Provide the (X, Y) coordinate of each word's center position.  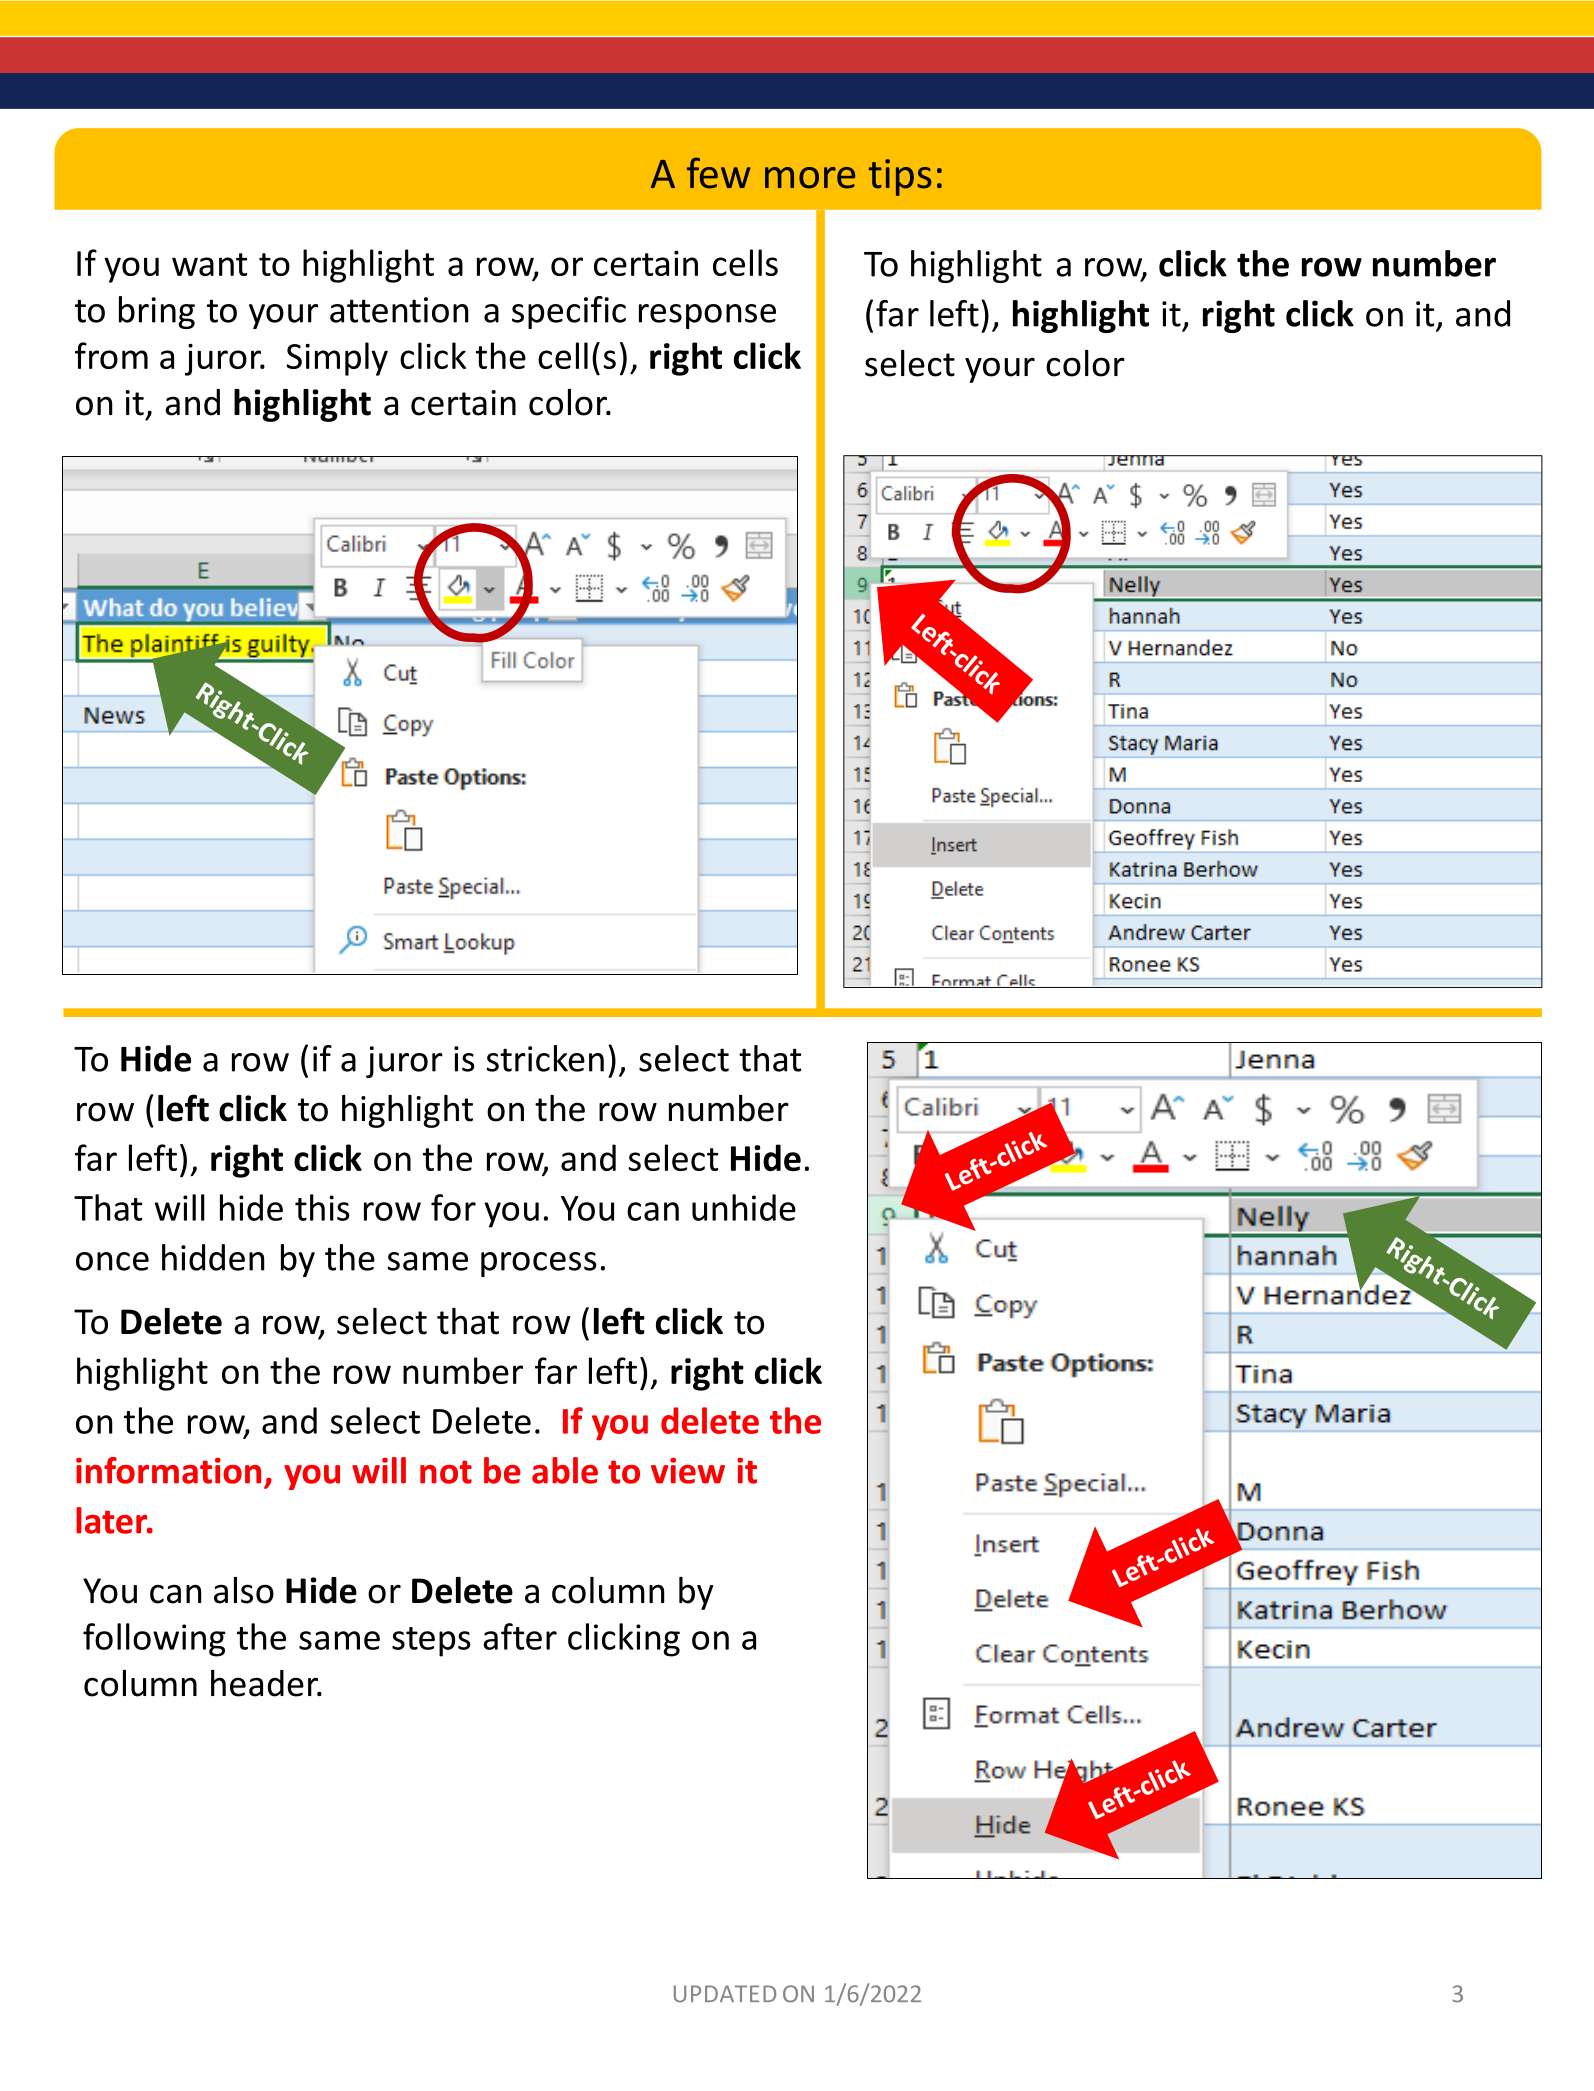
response (707, 316)
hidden (213, 1257)
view (688, 1471)
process (539, 1264)
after (520, 1636)
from (111, 355)
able (565, 1470)
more (810, 178)
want (209, 264)
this (322, 1207)
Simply (337, 359)
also (244, 1590)
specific (569, 312)
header (266, 1683)
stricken (545, 1058)
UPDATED (725, 1994)
